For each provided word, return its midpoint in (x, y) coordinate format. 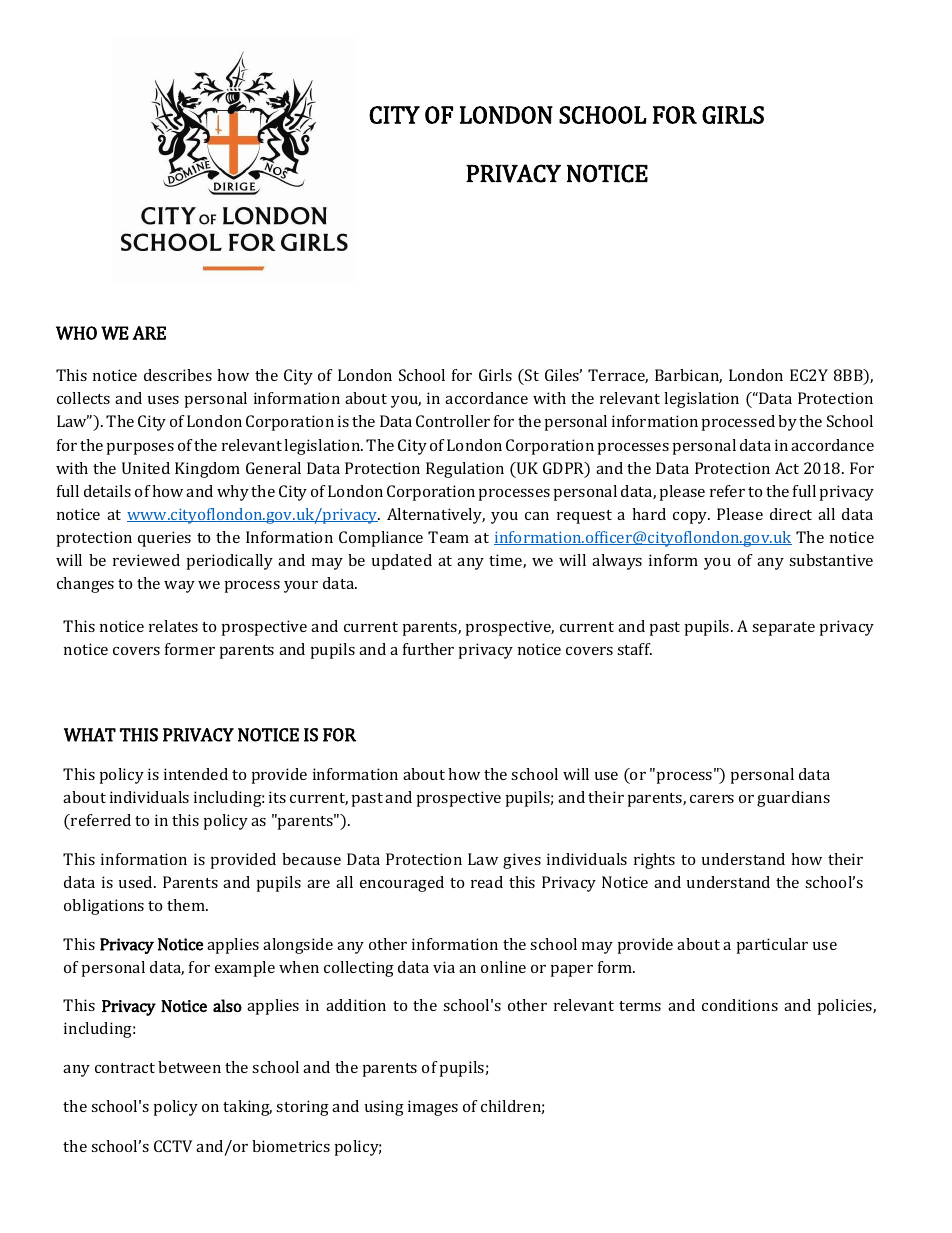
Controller (453, 421)
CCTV (173, 1146)
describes (178, 375)
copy (691, 518)
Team (448, 537)
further (428, 649)
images (433, 1108)
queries (164, 539)
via (444, 967)
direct (791, 514)
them (187, 905)
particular (772, 946)
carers (712, 799)
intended (196, 774)
